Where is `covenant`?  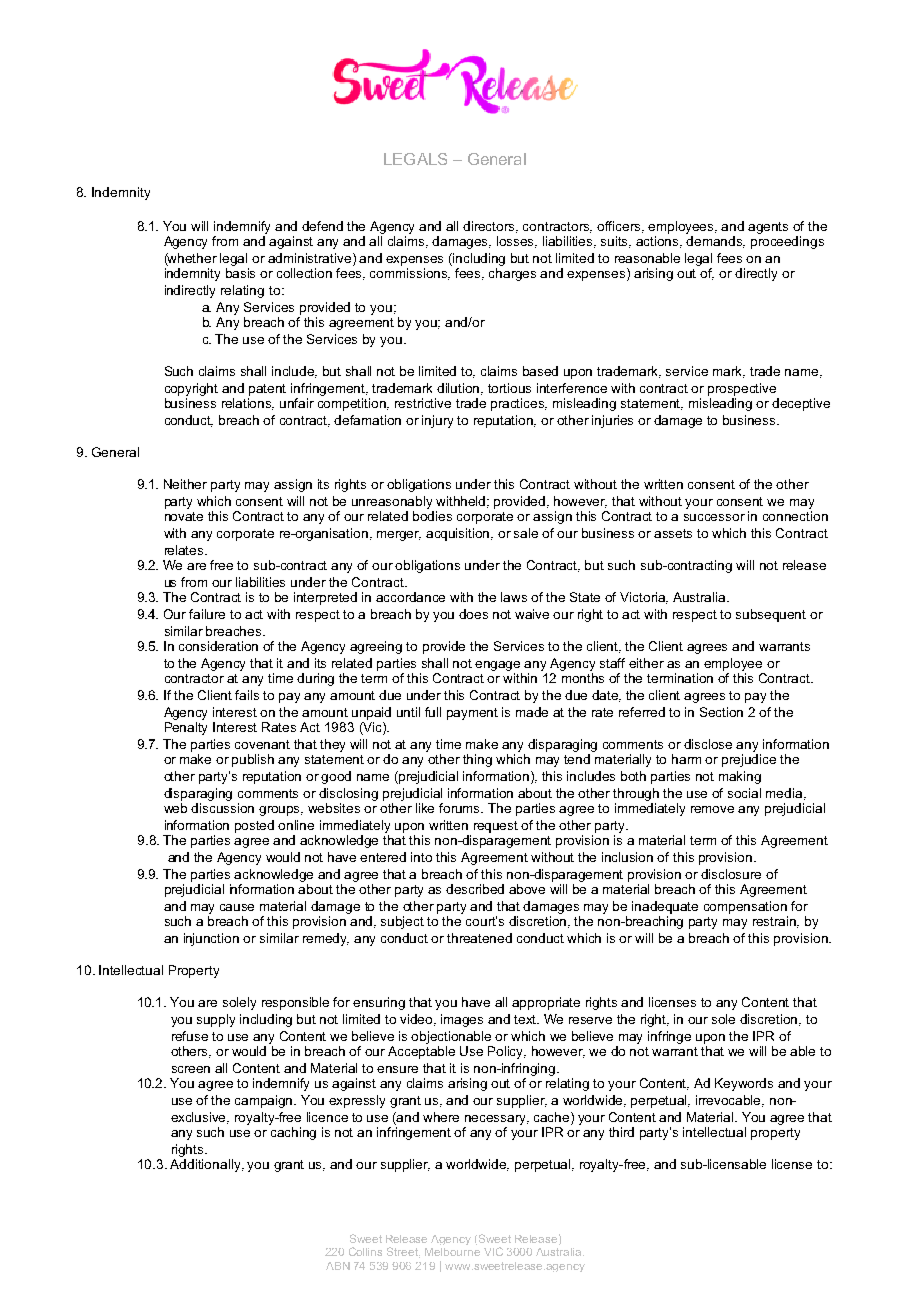 covenant is located at coordinates (262, 744).
